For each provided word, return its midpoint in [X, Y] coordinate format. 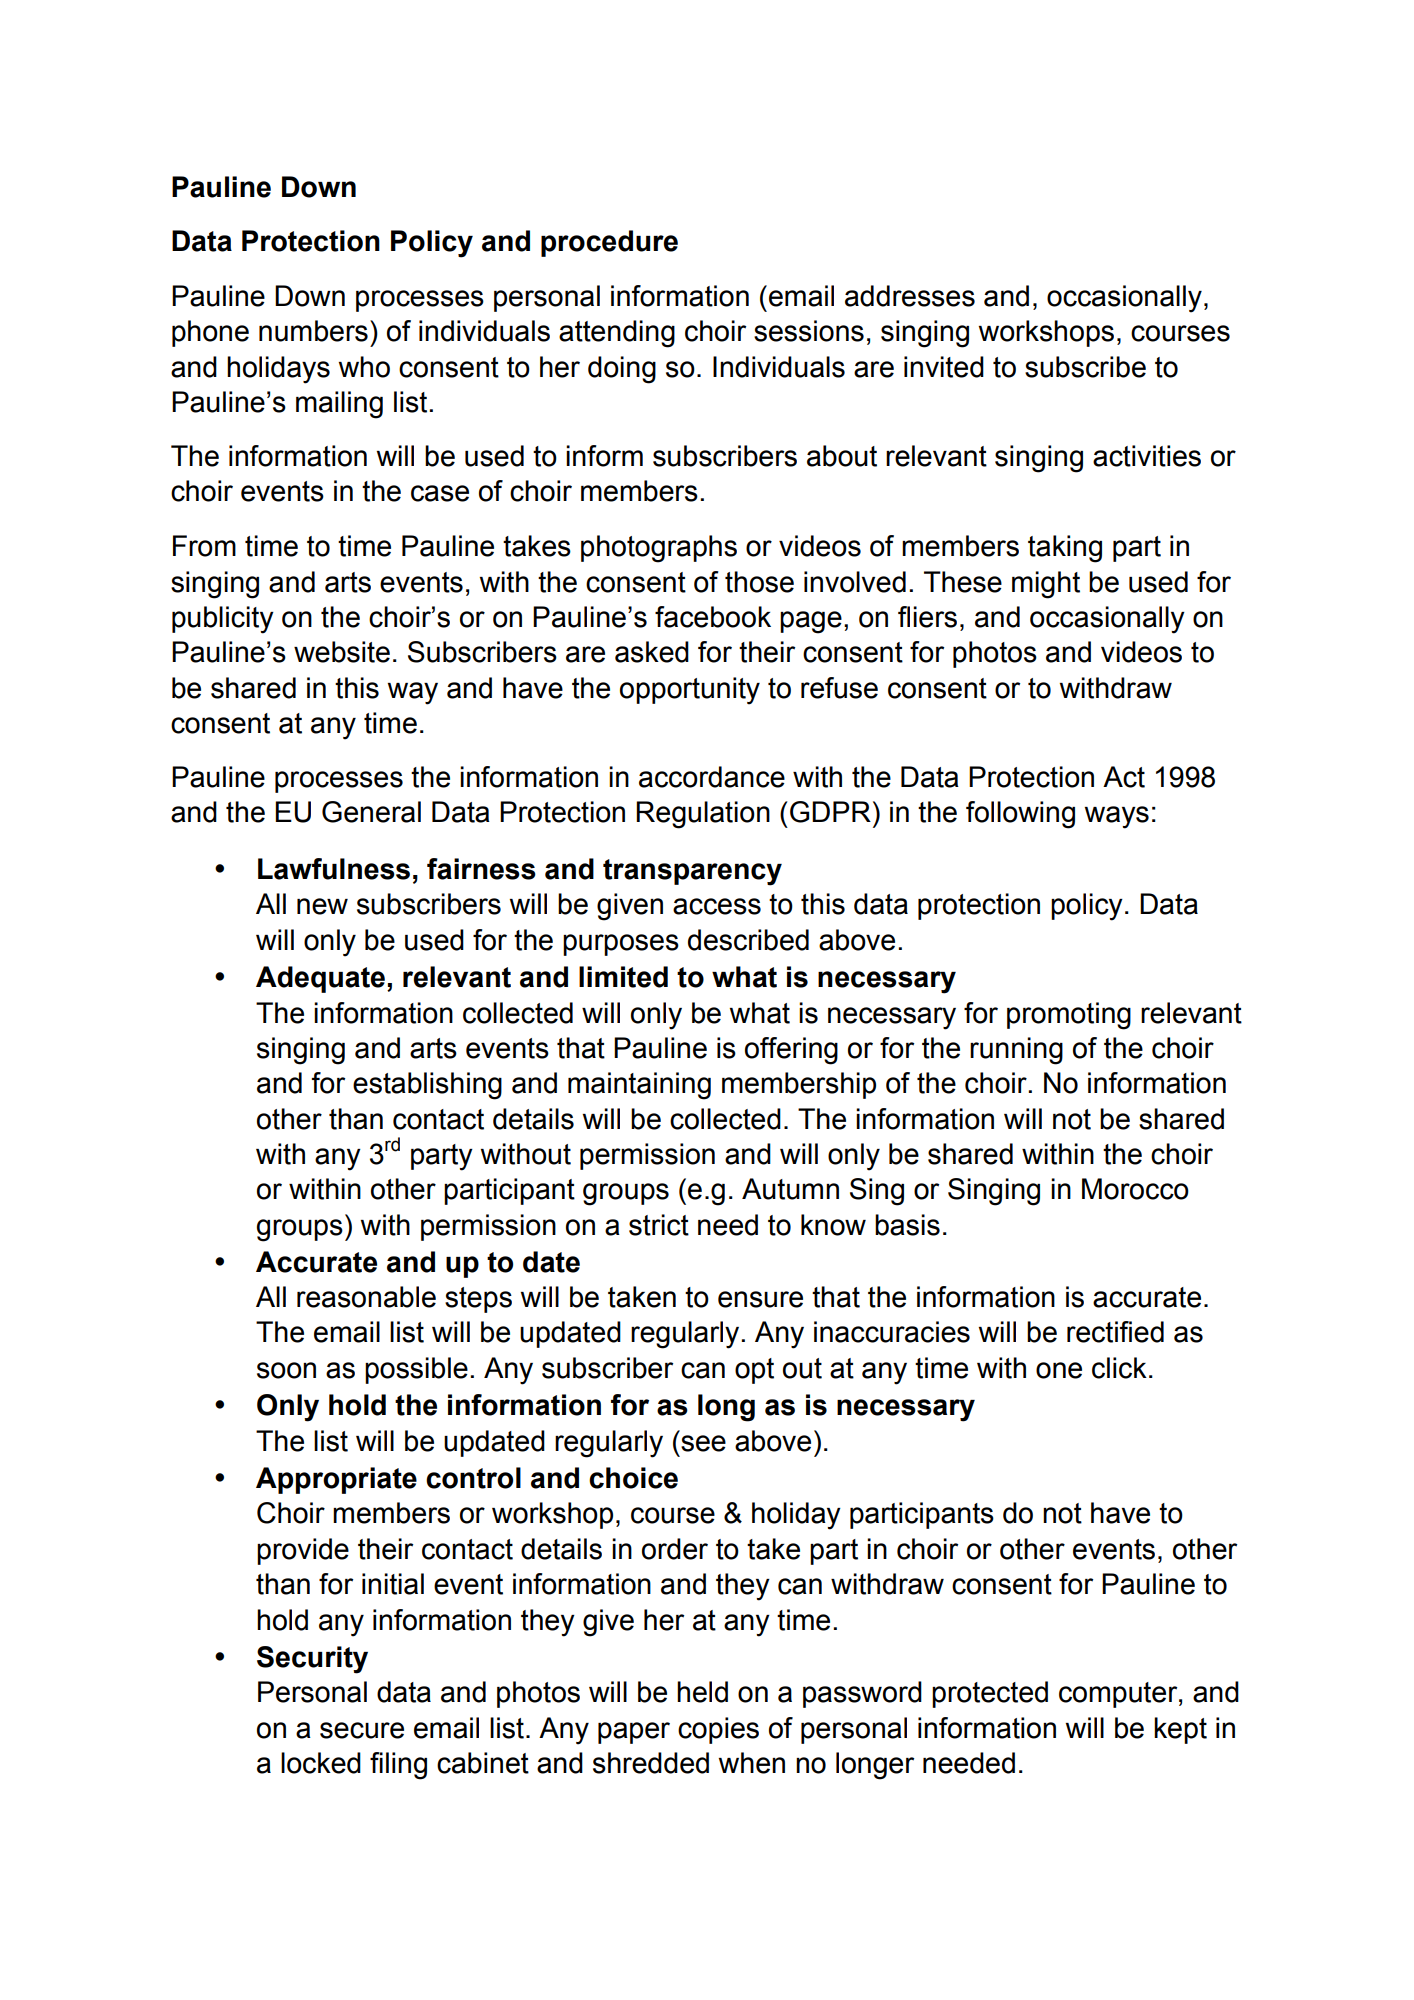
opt [754, 1371]
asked [652, 652]
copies [718, 1730]
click [1119, 1368]
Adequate [322, 979]
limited [623, 977]
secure [362, 1730]
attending [617, 334]
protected [990, 1694]
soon [286, 1370]
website [342, 652]
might [1046, 585]
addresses [910, 296]
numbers [313, 331]
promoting [1069, 1016]
